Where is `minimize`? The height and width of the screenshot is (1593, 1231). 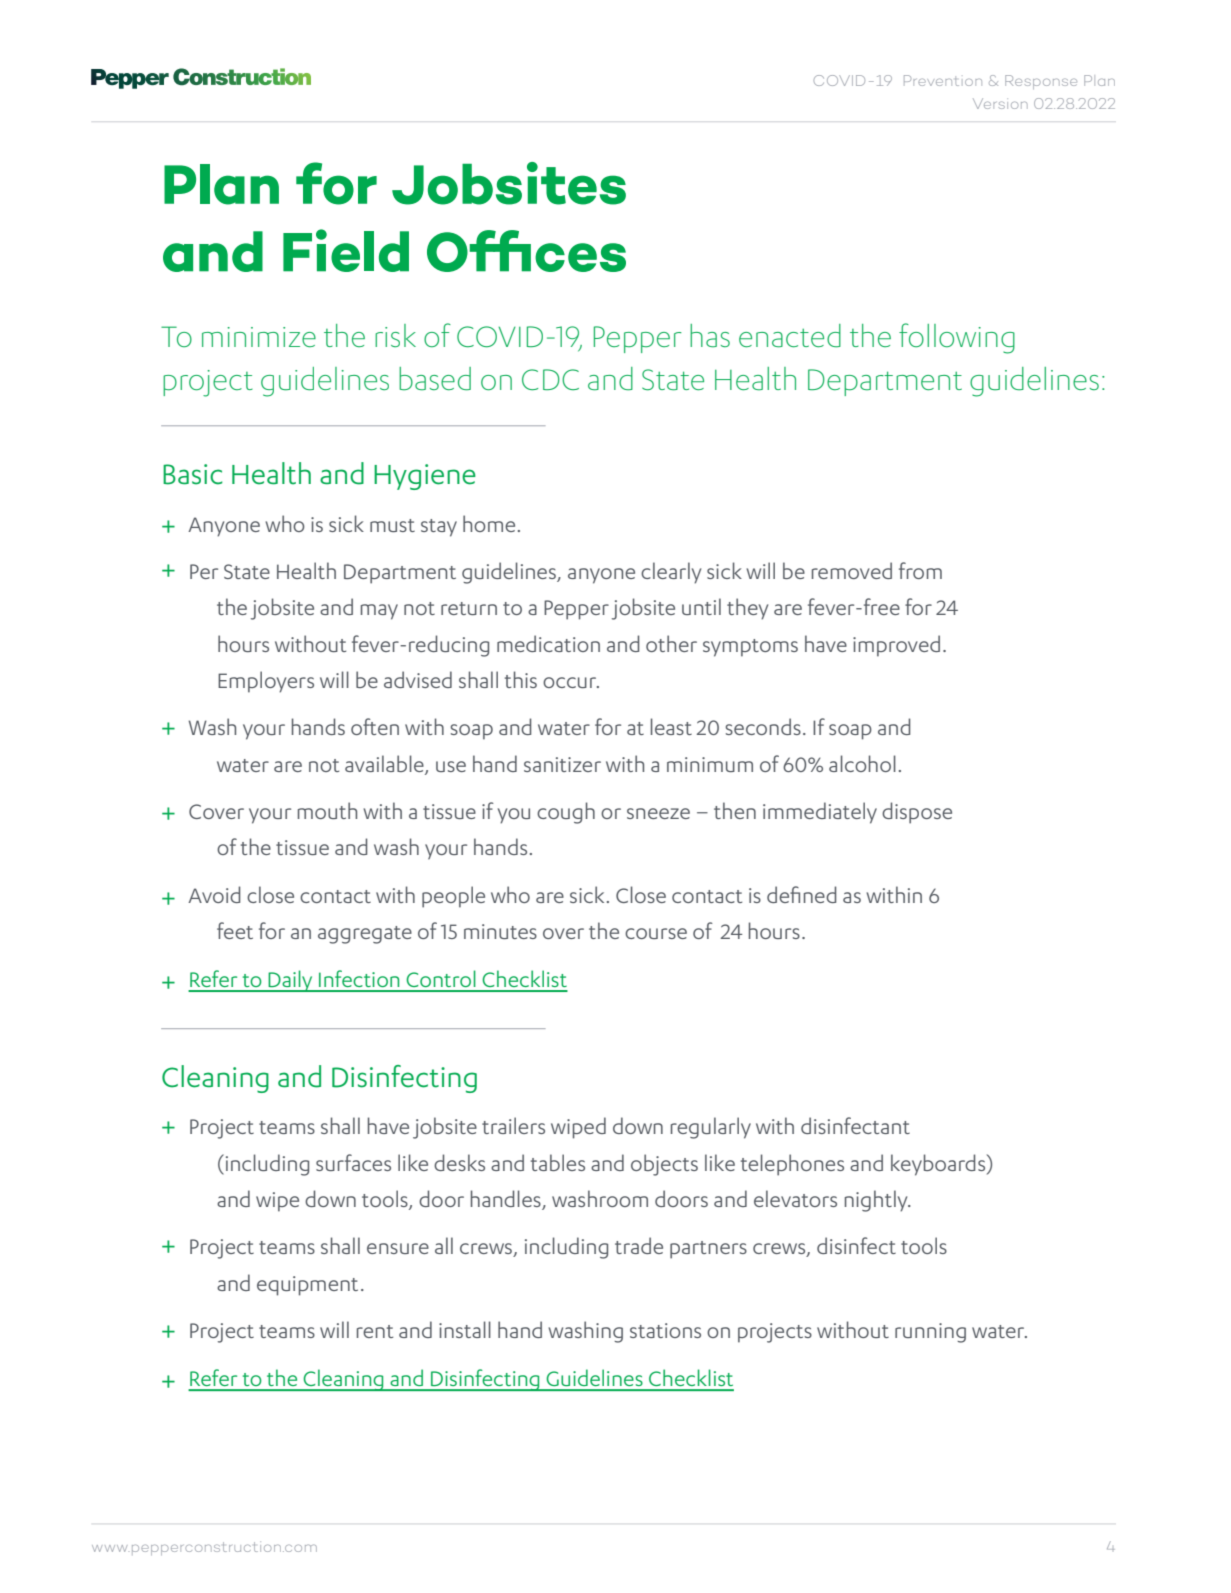 minimize is located at coordinates (259, 337).
